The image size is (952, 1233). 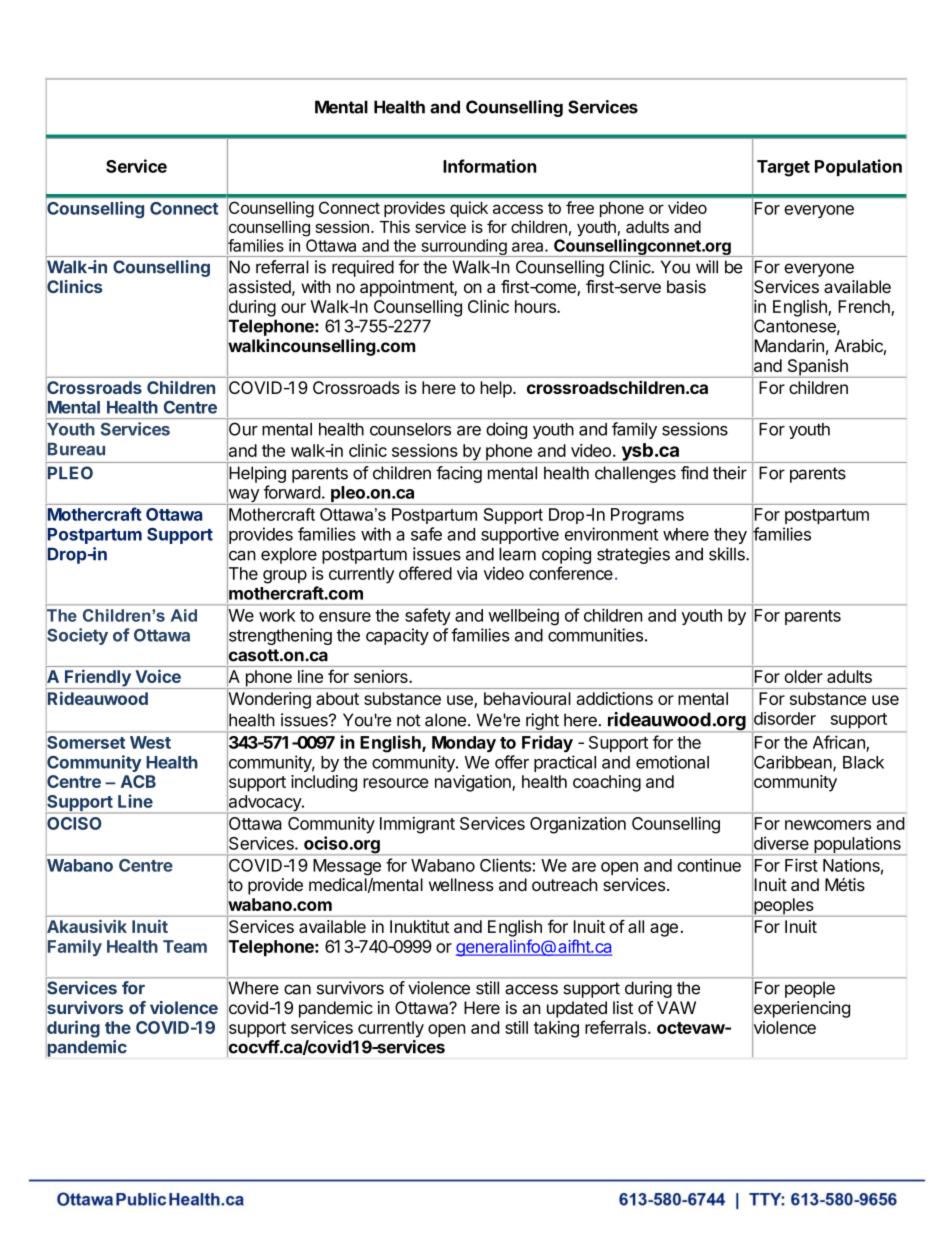 What do you see at coordinates (730, 536) in the screenshot?
I see `they` at bounding box center [730, 536].
